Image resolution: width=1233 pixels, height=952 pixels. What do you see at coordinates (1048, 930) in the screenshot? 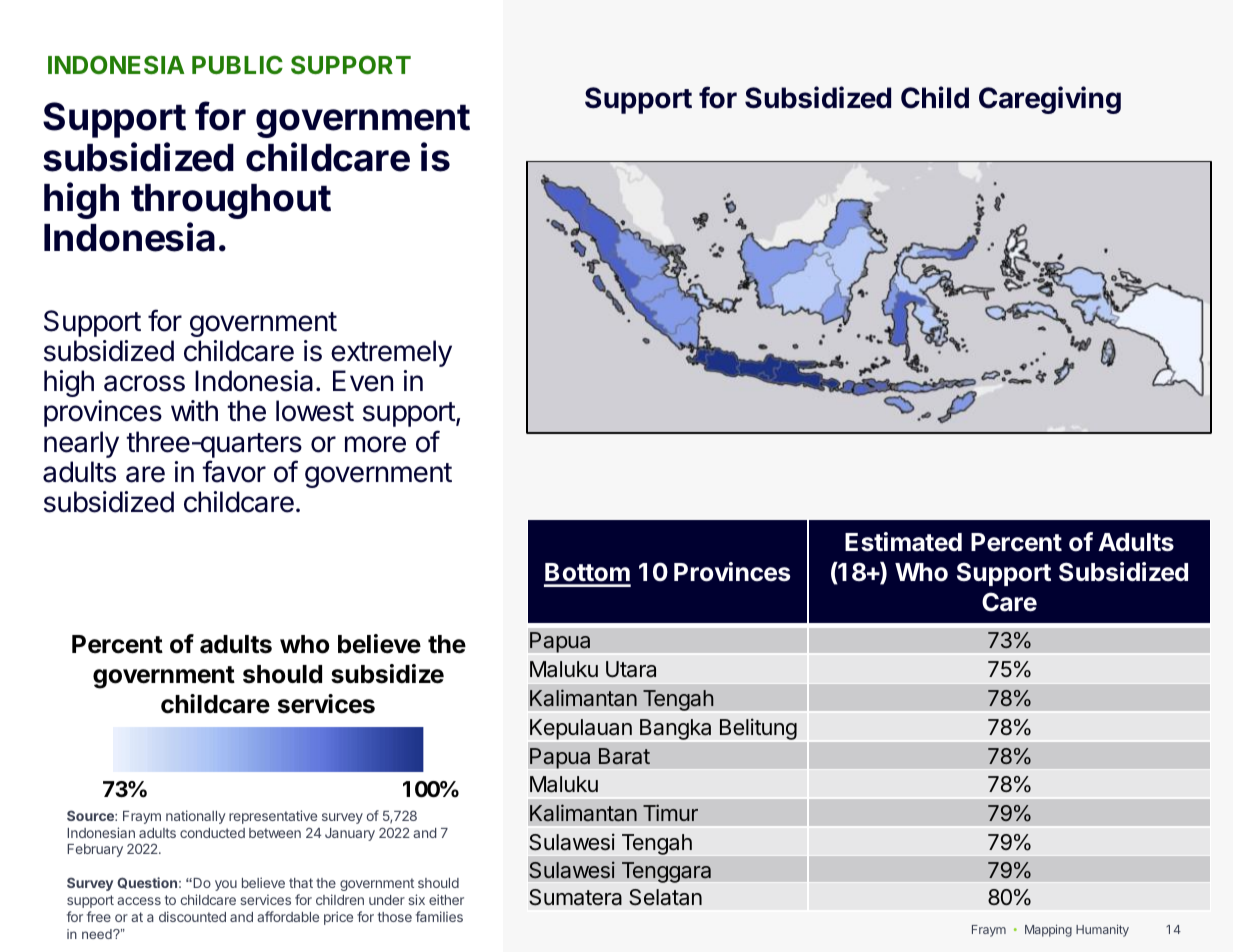
I see `Mapping` at bounding box center [1048, 930].
